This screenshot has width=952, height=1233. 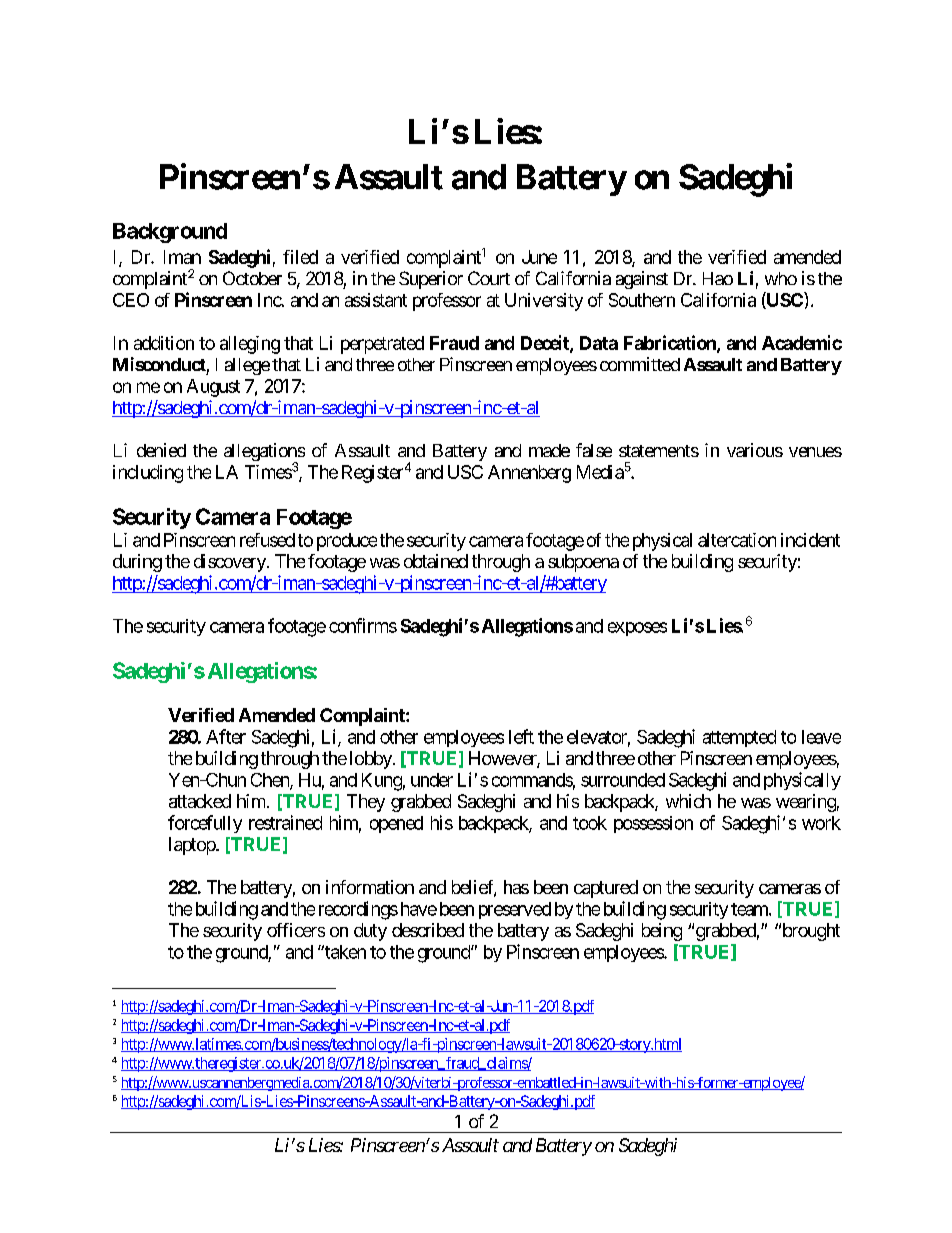 What do you see at coordinates (688, 801) in the screenshot?
I see `which` at bounding box center [688, 801].
